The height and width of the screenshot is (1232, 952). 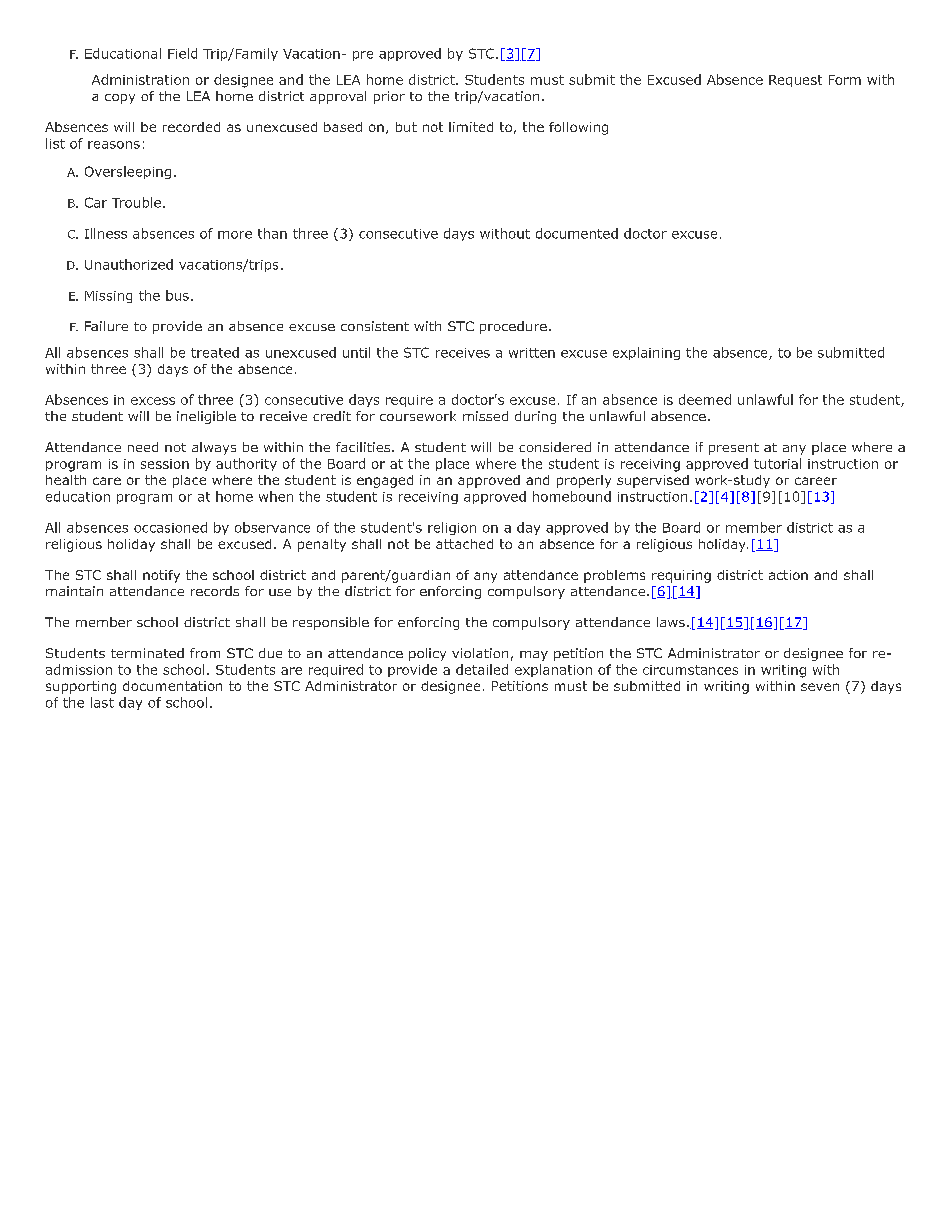 What do you see at coordinates (482, 669) in the screenshot?
I see `detailed` at bounding box center [482, 669].
